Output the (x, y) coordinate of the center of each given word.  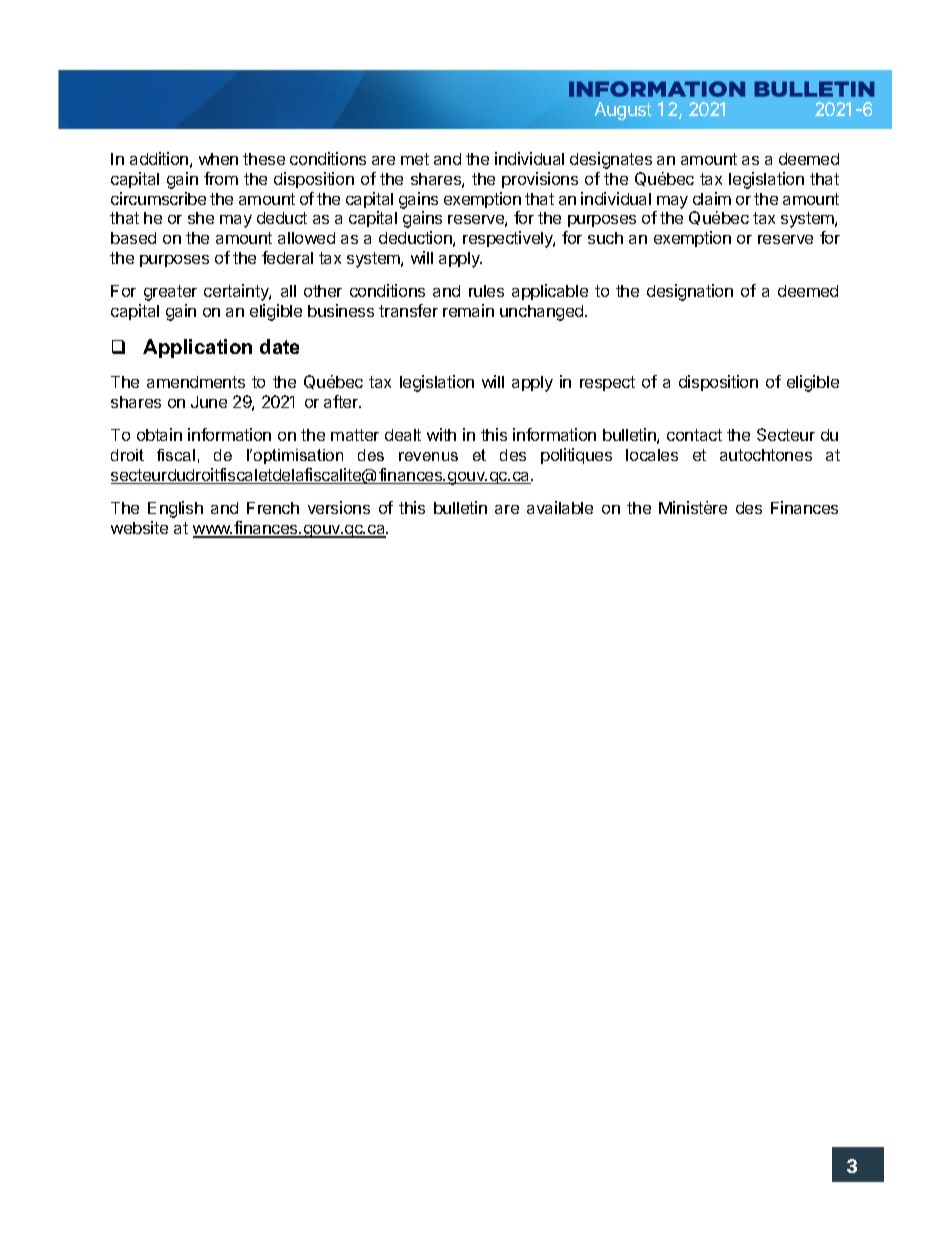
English (175, 509)
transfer (408, 310)
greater (170, 293)
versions (339, 507)
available (560, 507)
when (218, 159)
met (415, 159)
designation (690, 292)
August (623, 111)
